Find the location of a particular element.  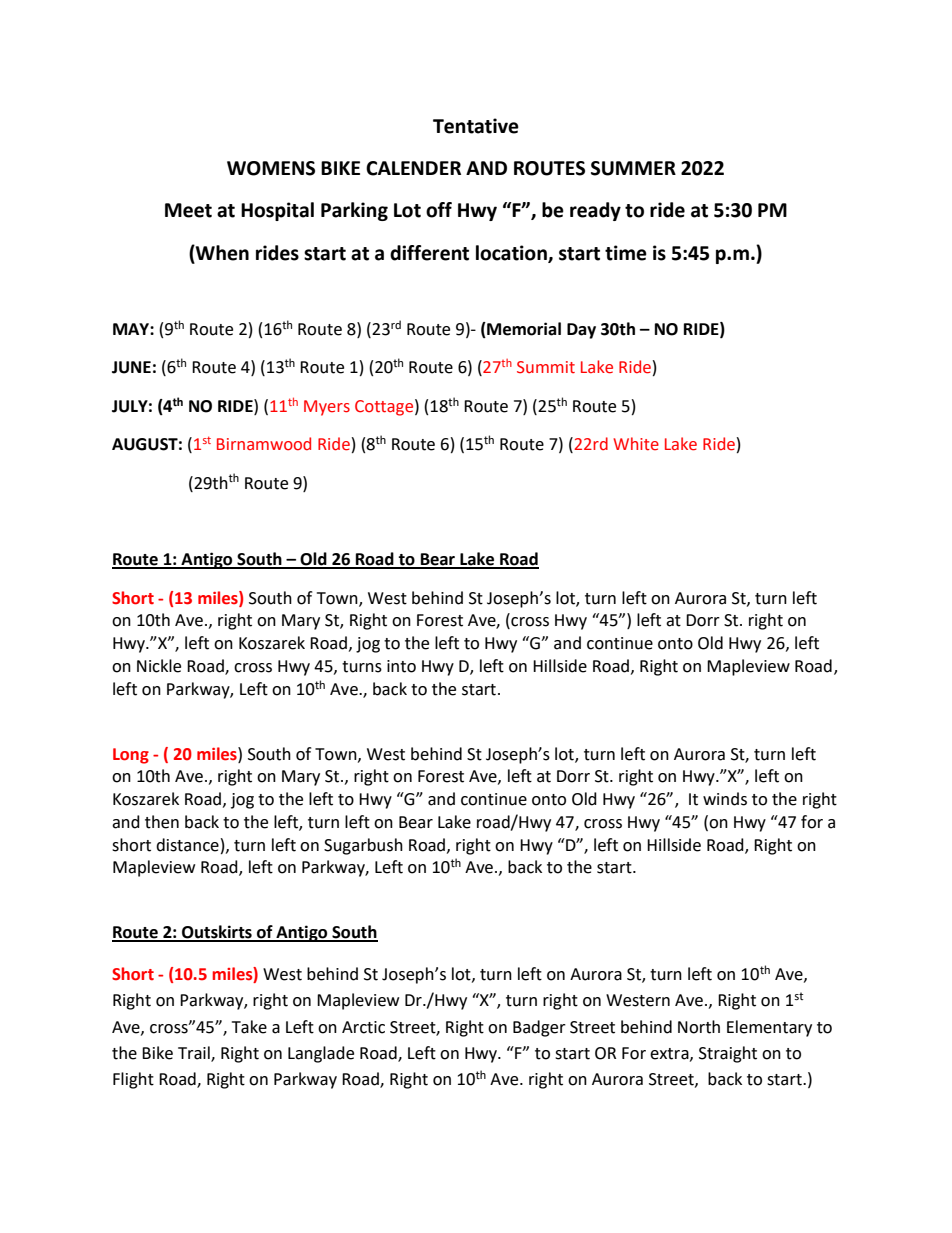

White is located at coordinates (636, 444).
